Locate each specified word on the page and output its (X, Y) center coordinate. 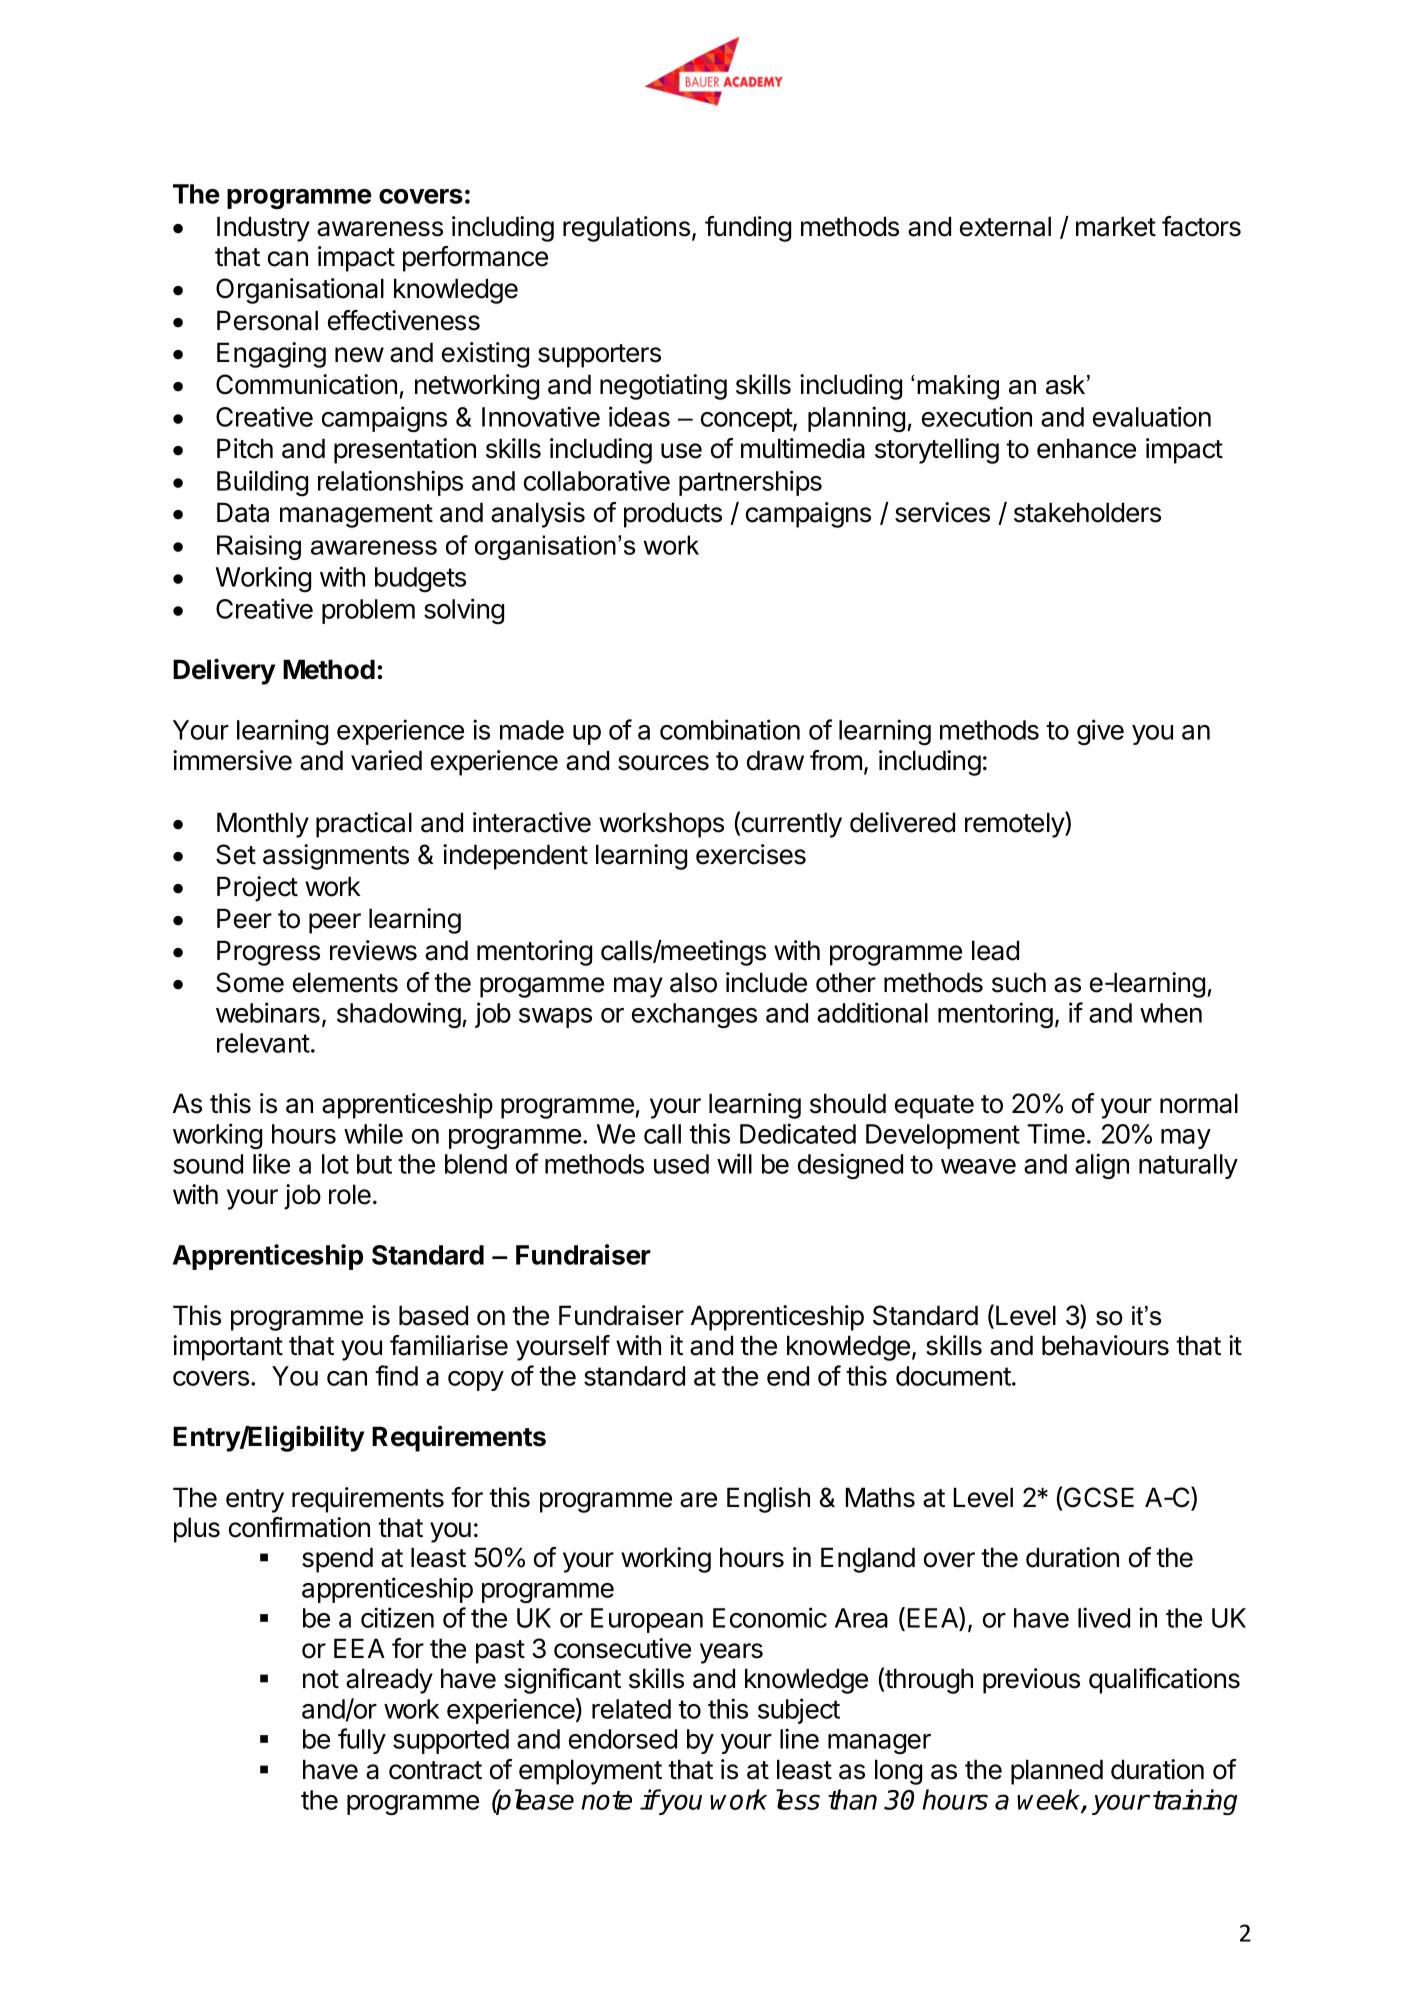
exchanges (694, 1015)
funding (748, 229)
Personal (267, 320)
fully (362, 1741)
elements (345, 982)
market (1116, 226)
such (1019, 982)
